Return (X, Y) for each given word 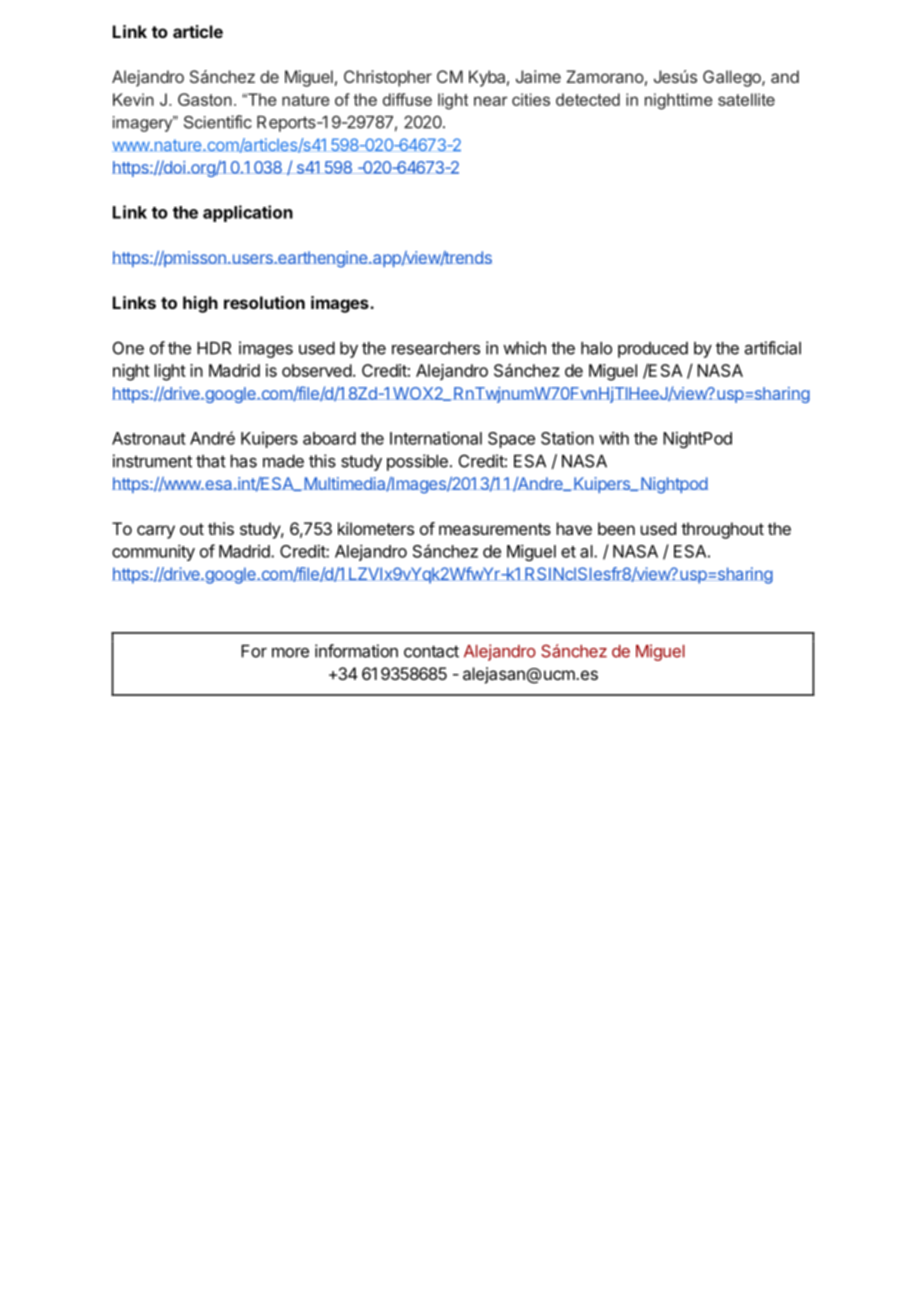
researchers (436, 348)
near (491, 101)
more (290, 652)
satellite (746, 99)
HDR (214, 348)
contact (431, 651)
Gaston (205, 99)
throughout (722, 530)
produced (653, 350)
